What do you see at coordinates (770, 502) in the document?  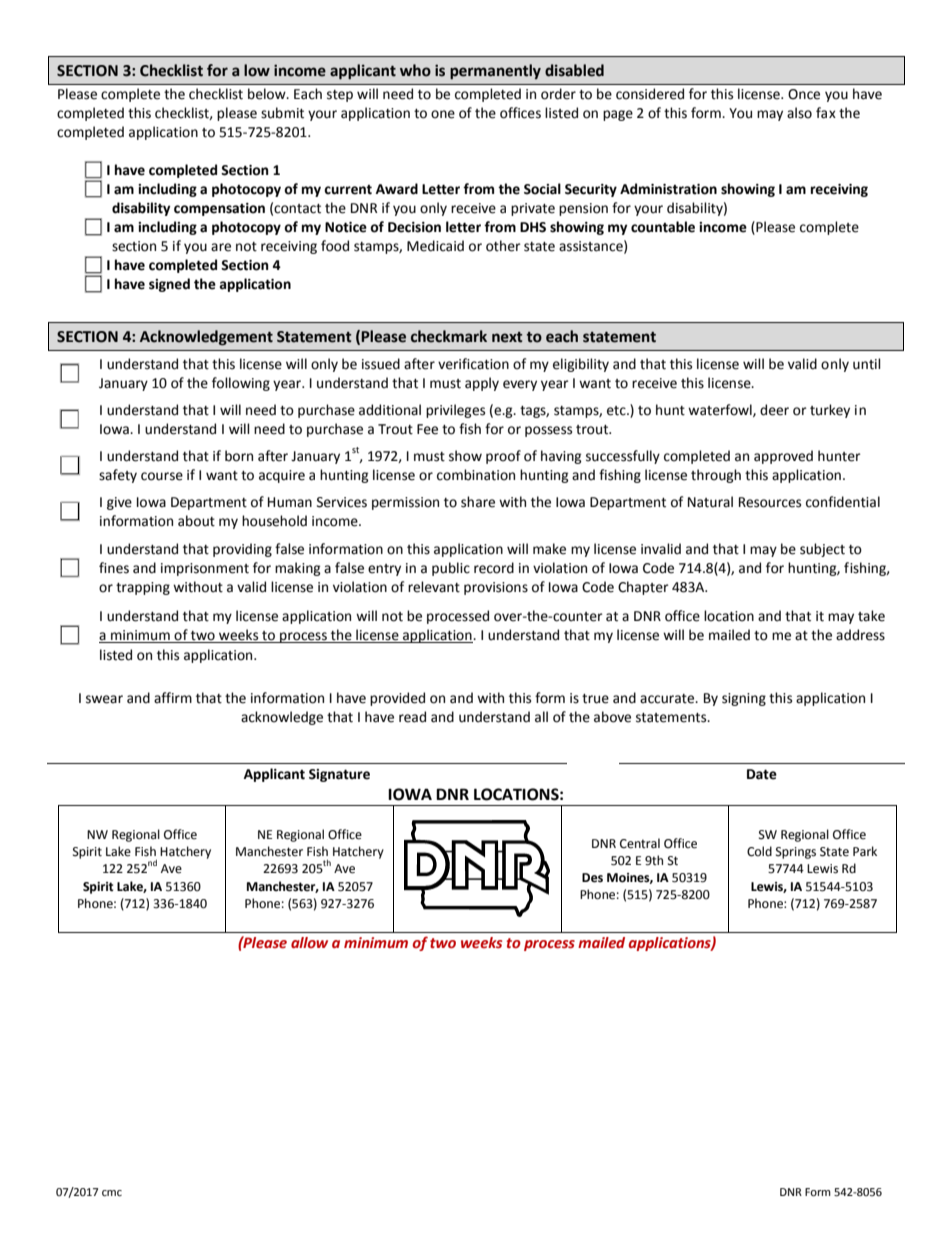 I see `Resources` at bounding box center [770, 502].
